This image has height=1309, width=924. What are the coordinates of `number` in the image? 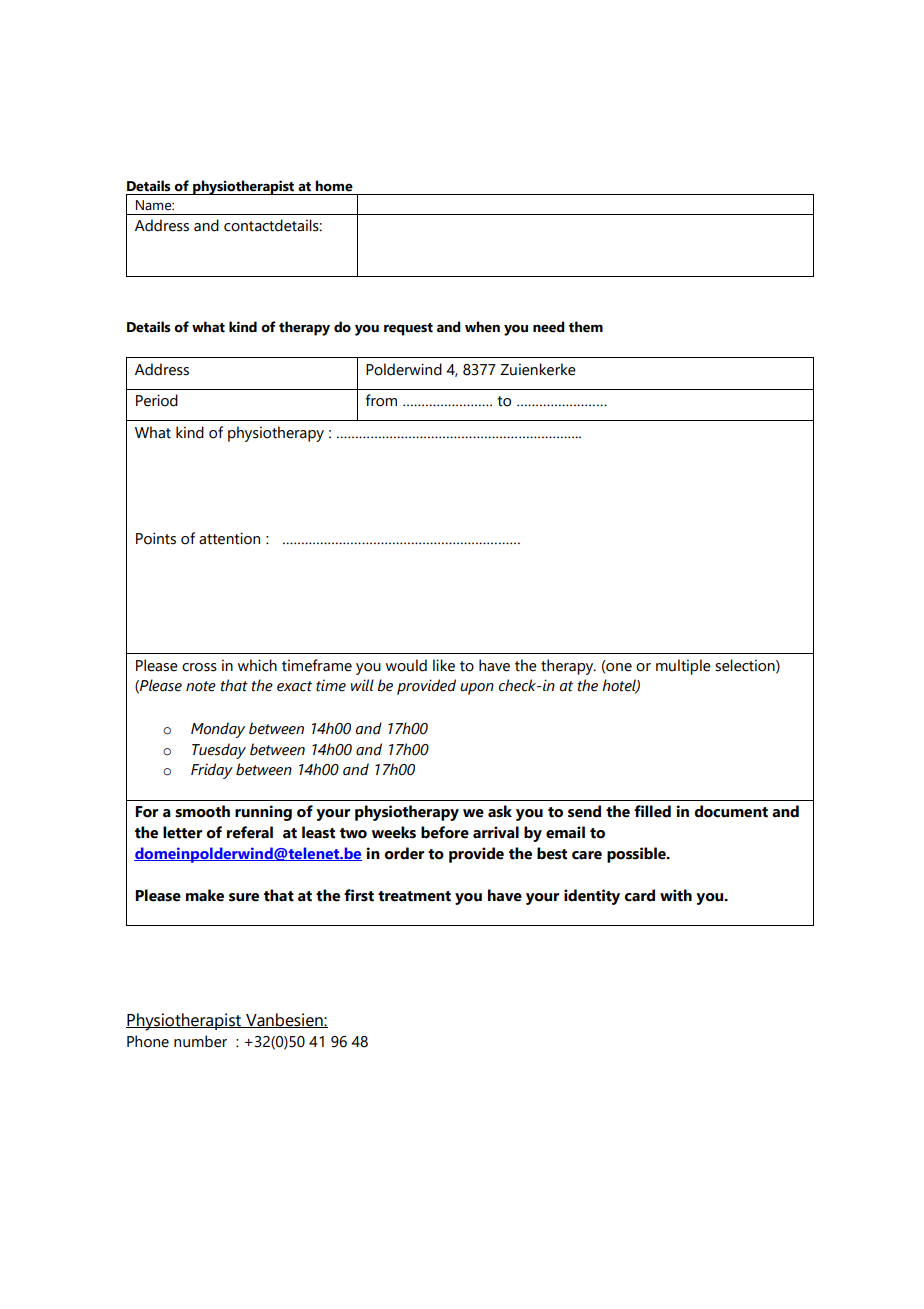 It's located at (200, 1041).
